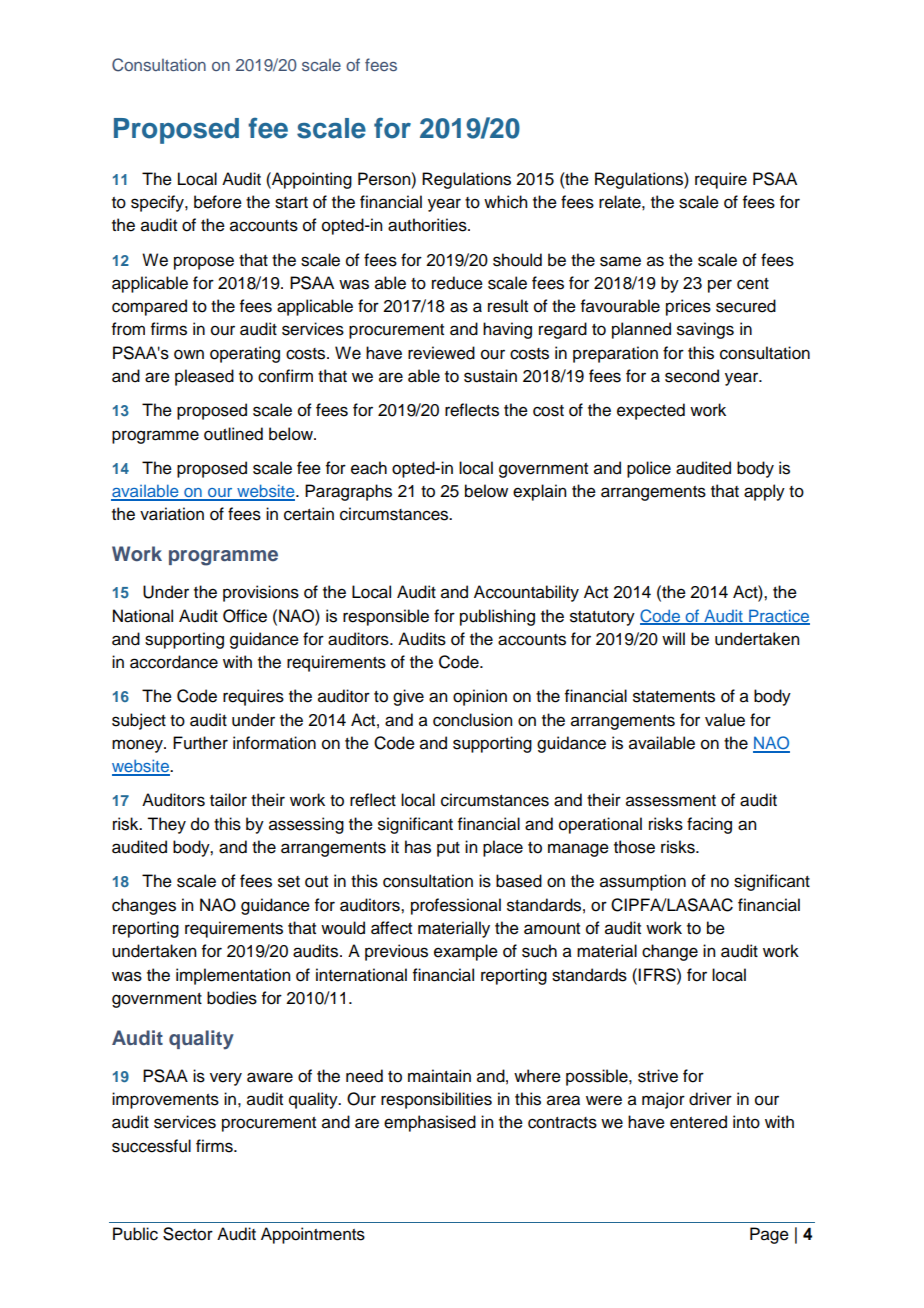  I want to click on authorities, so click(428, 225).
